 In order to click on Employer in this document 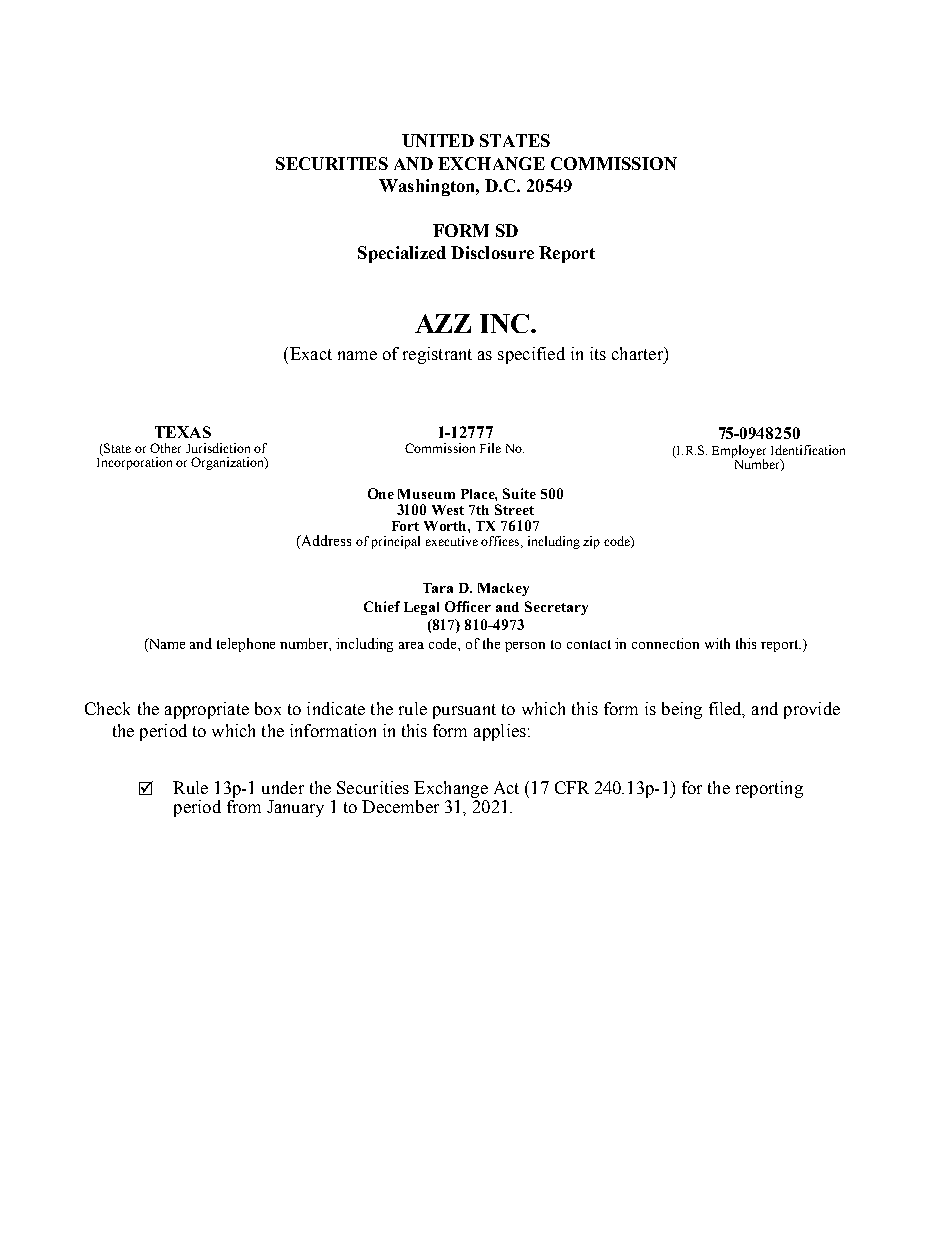, I will do `click(739, 452)`.
